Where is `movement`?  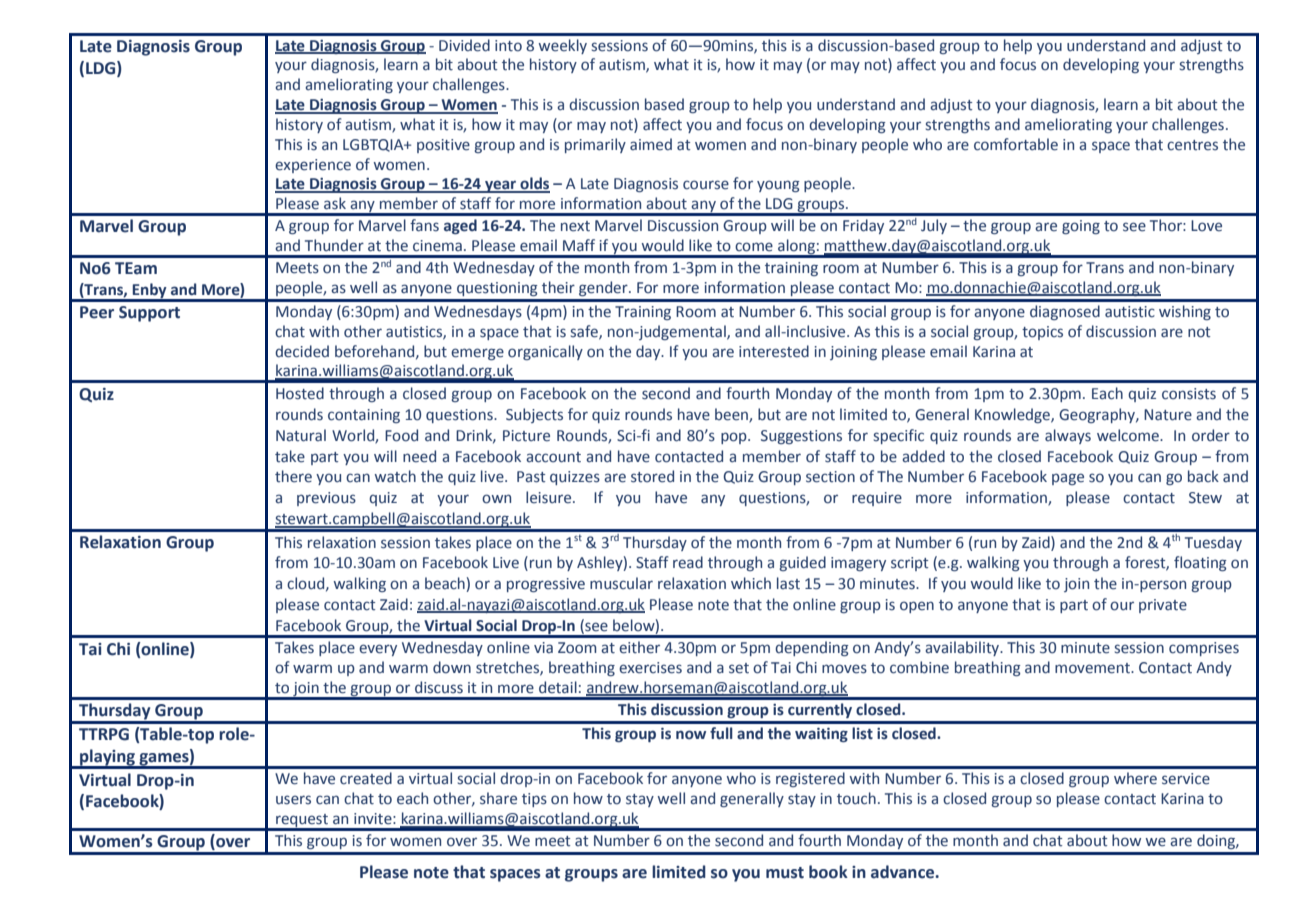
movement is located at coordinates (1093, 668).
